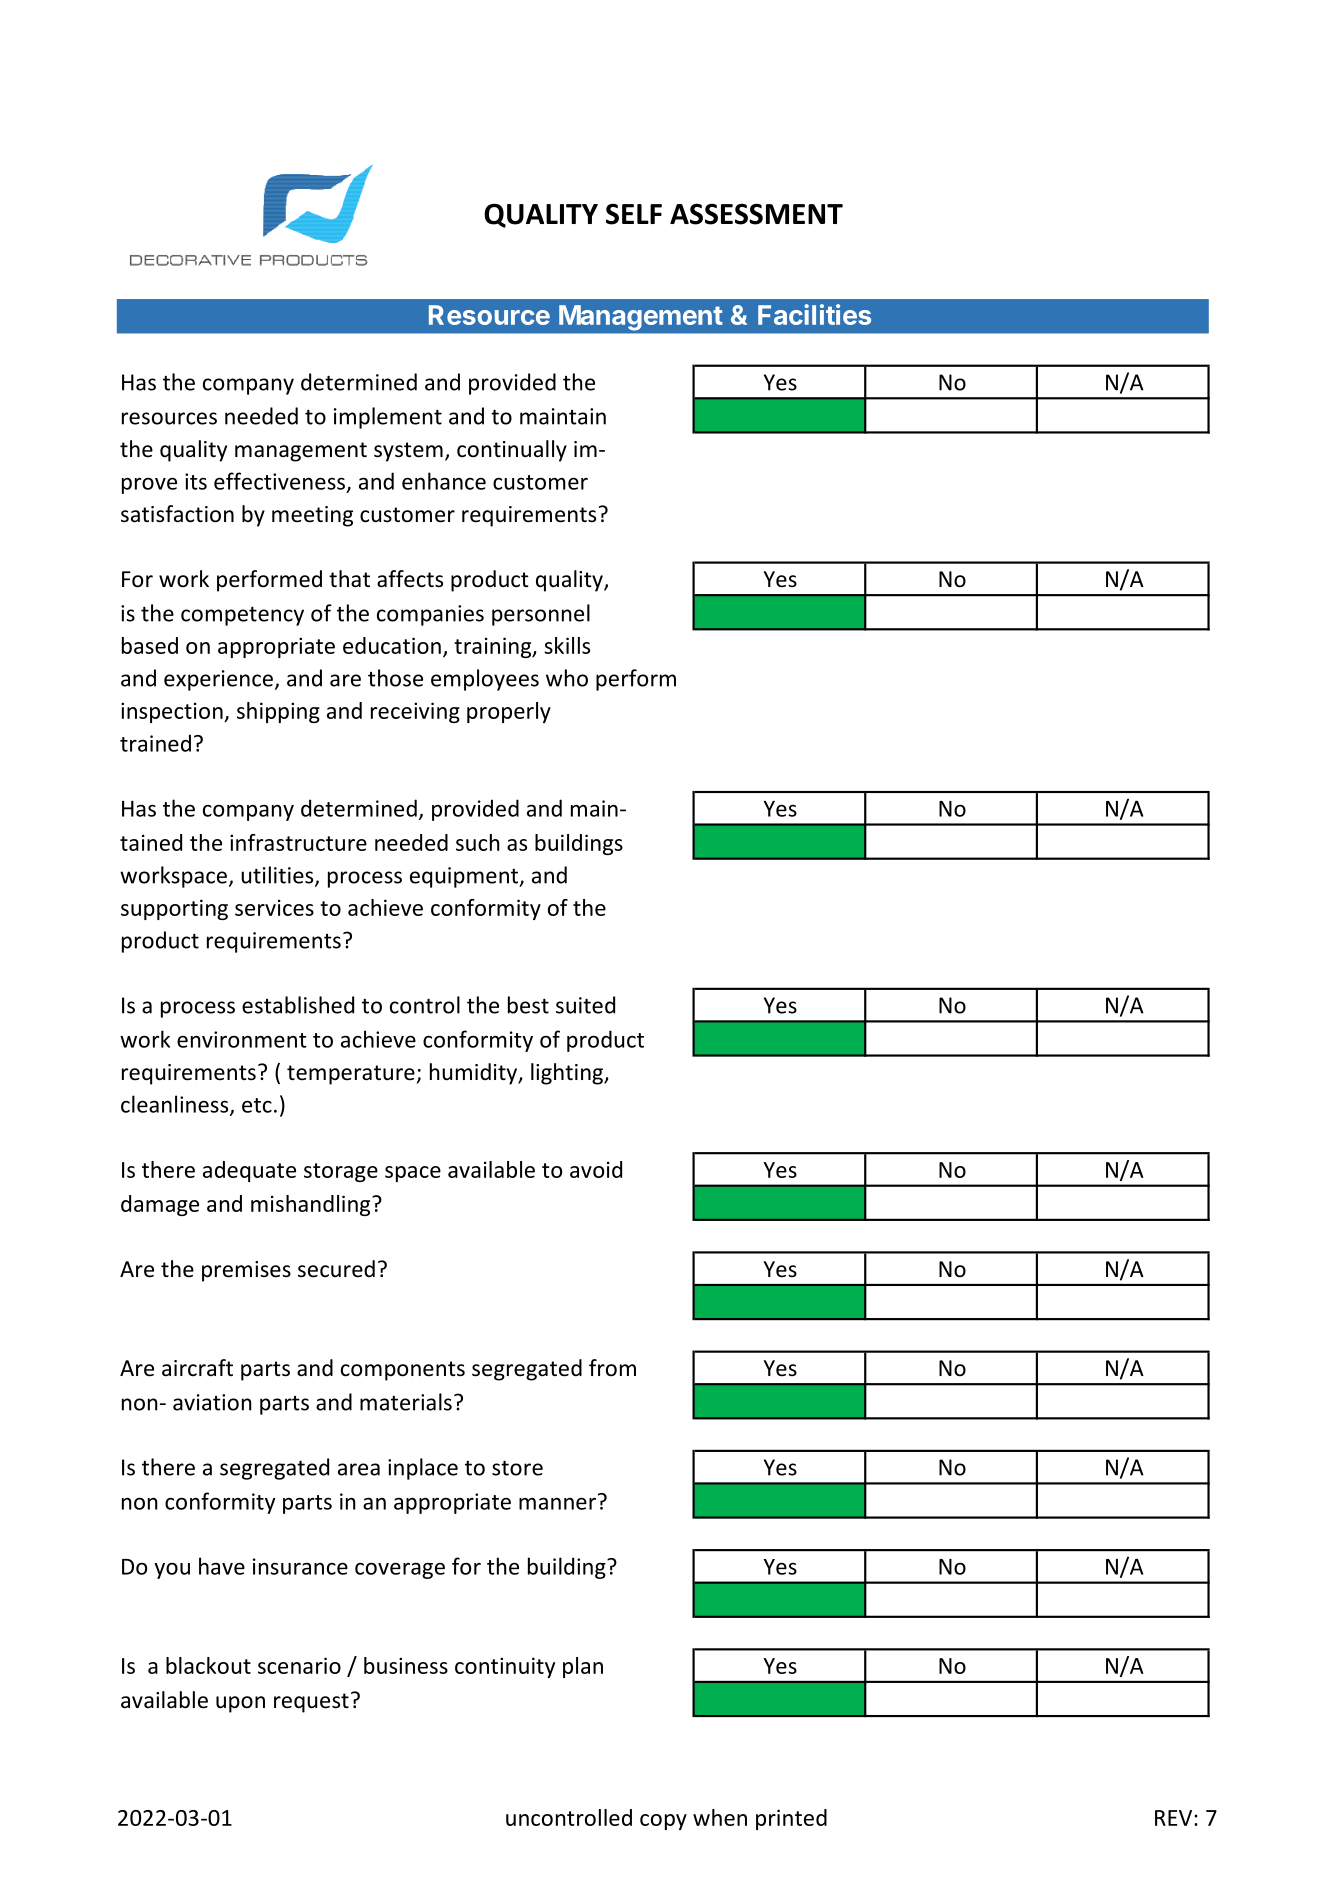 The height and width of the screenshot is (1887, 1334). Describe the element at coordinates (814, 314) in the screenshot. I see `Facilities` at that location.
